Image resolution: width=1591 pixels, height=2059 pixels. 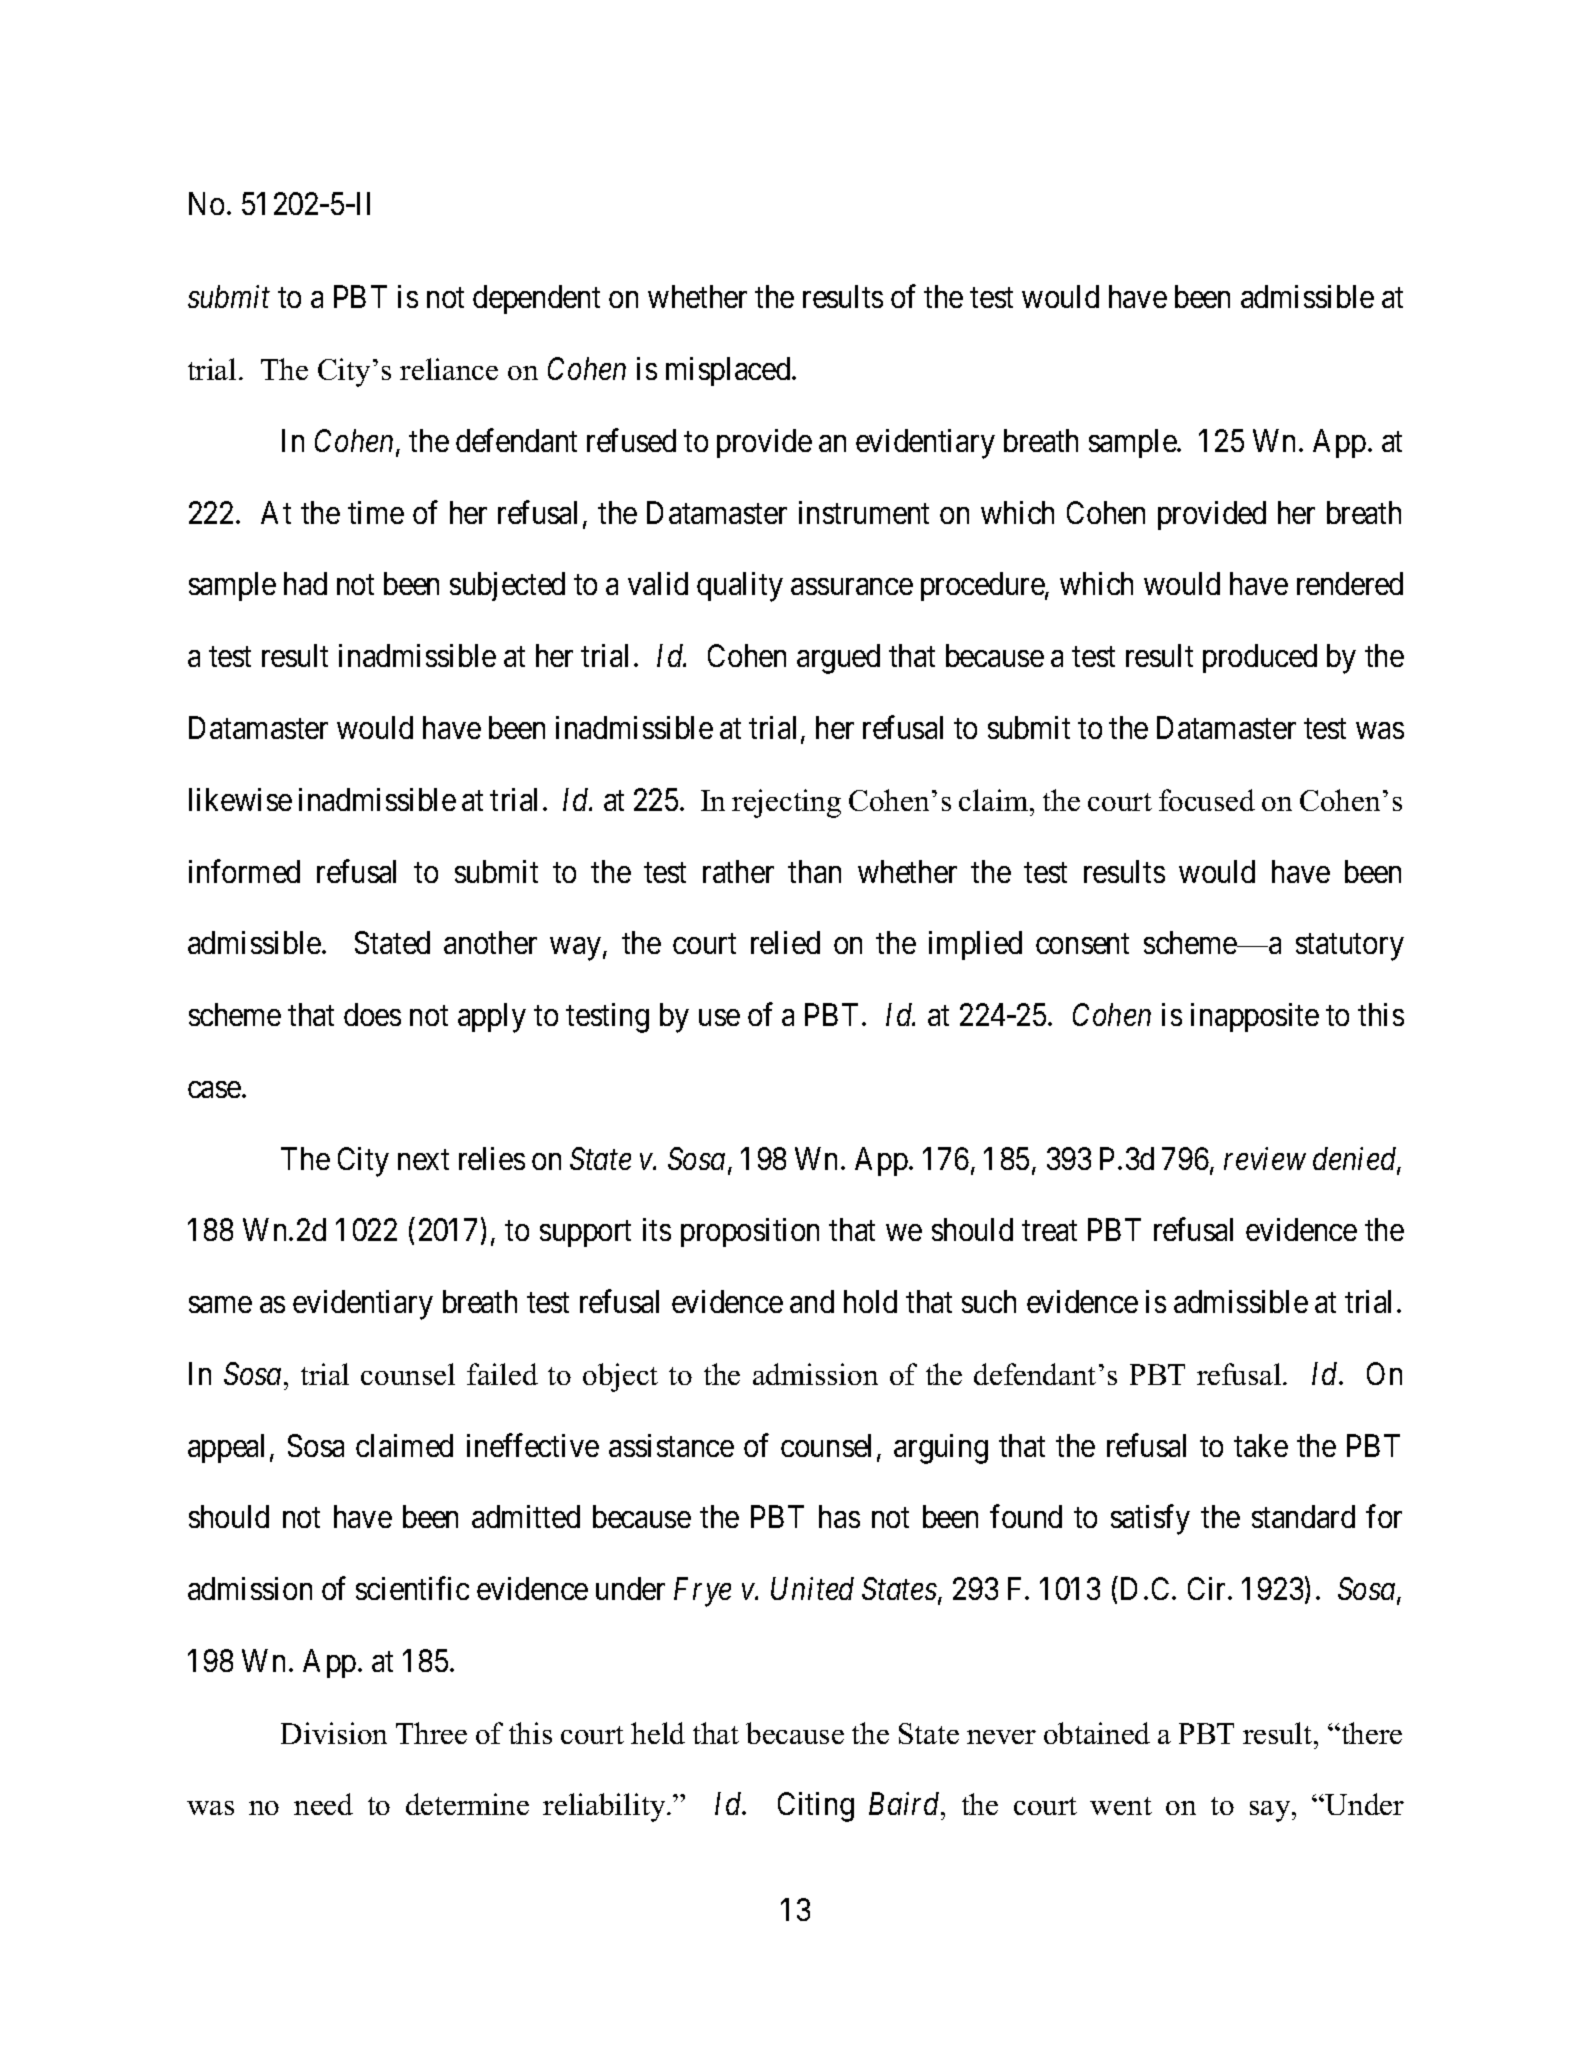 What do you see at coordinates (449, 369) in the screenshot?
I see `reliance` at bounding box center [449, 369].
